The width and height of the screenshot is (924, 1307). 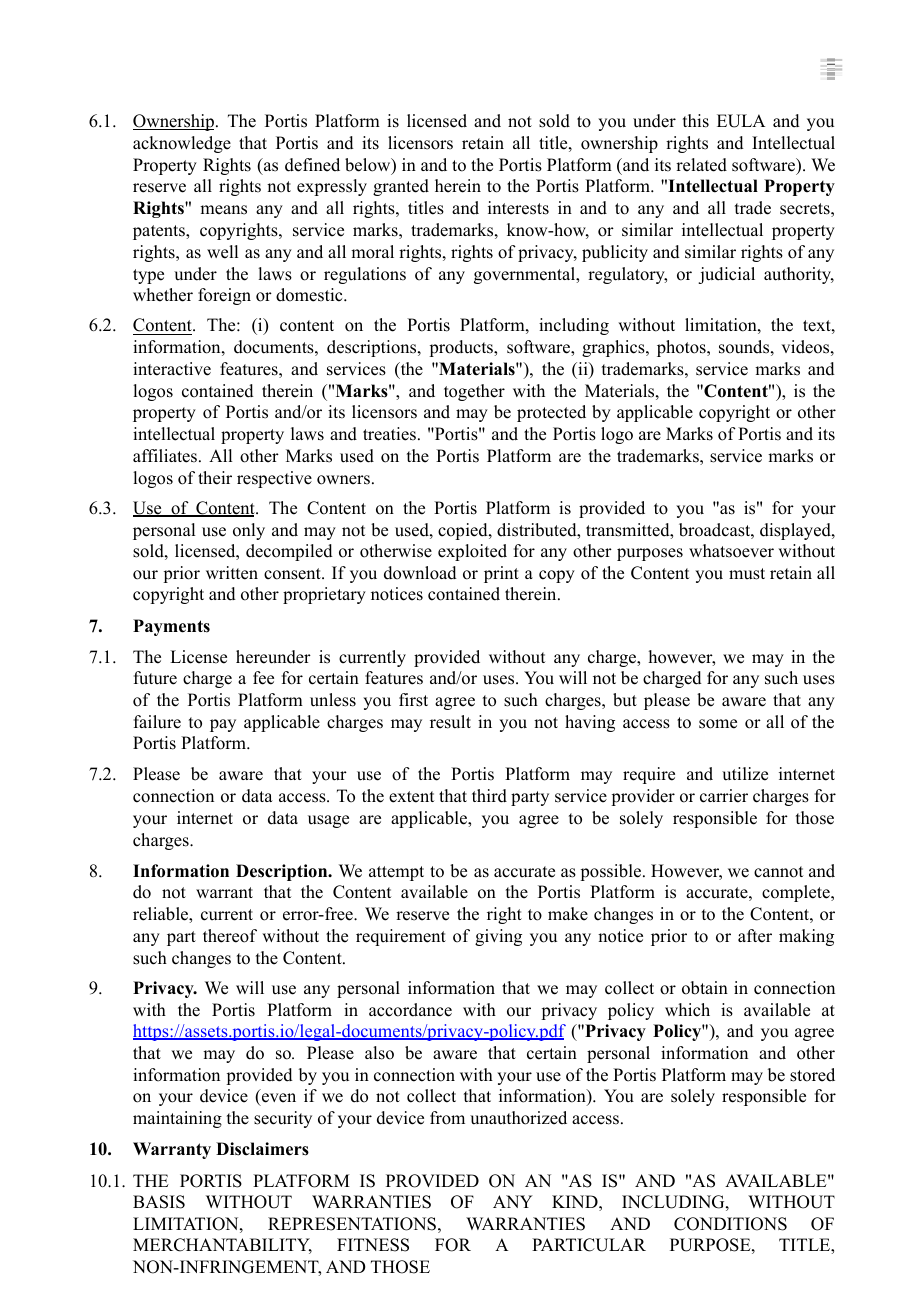 What do you see at coordinates (222, 1246) in the screenshot?
I see `MERCHANTABILITY` at bounding box center [222, 1246].
